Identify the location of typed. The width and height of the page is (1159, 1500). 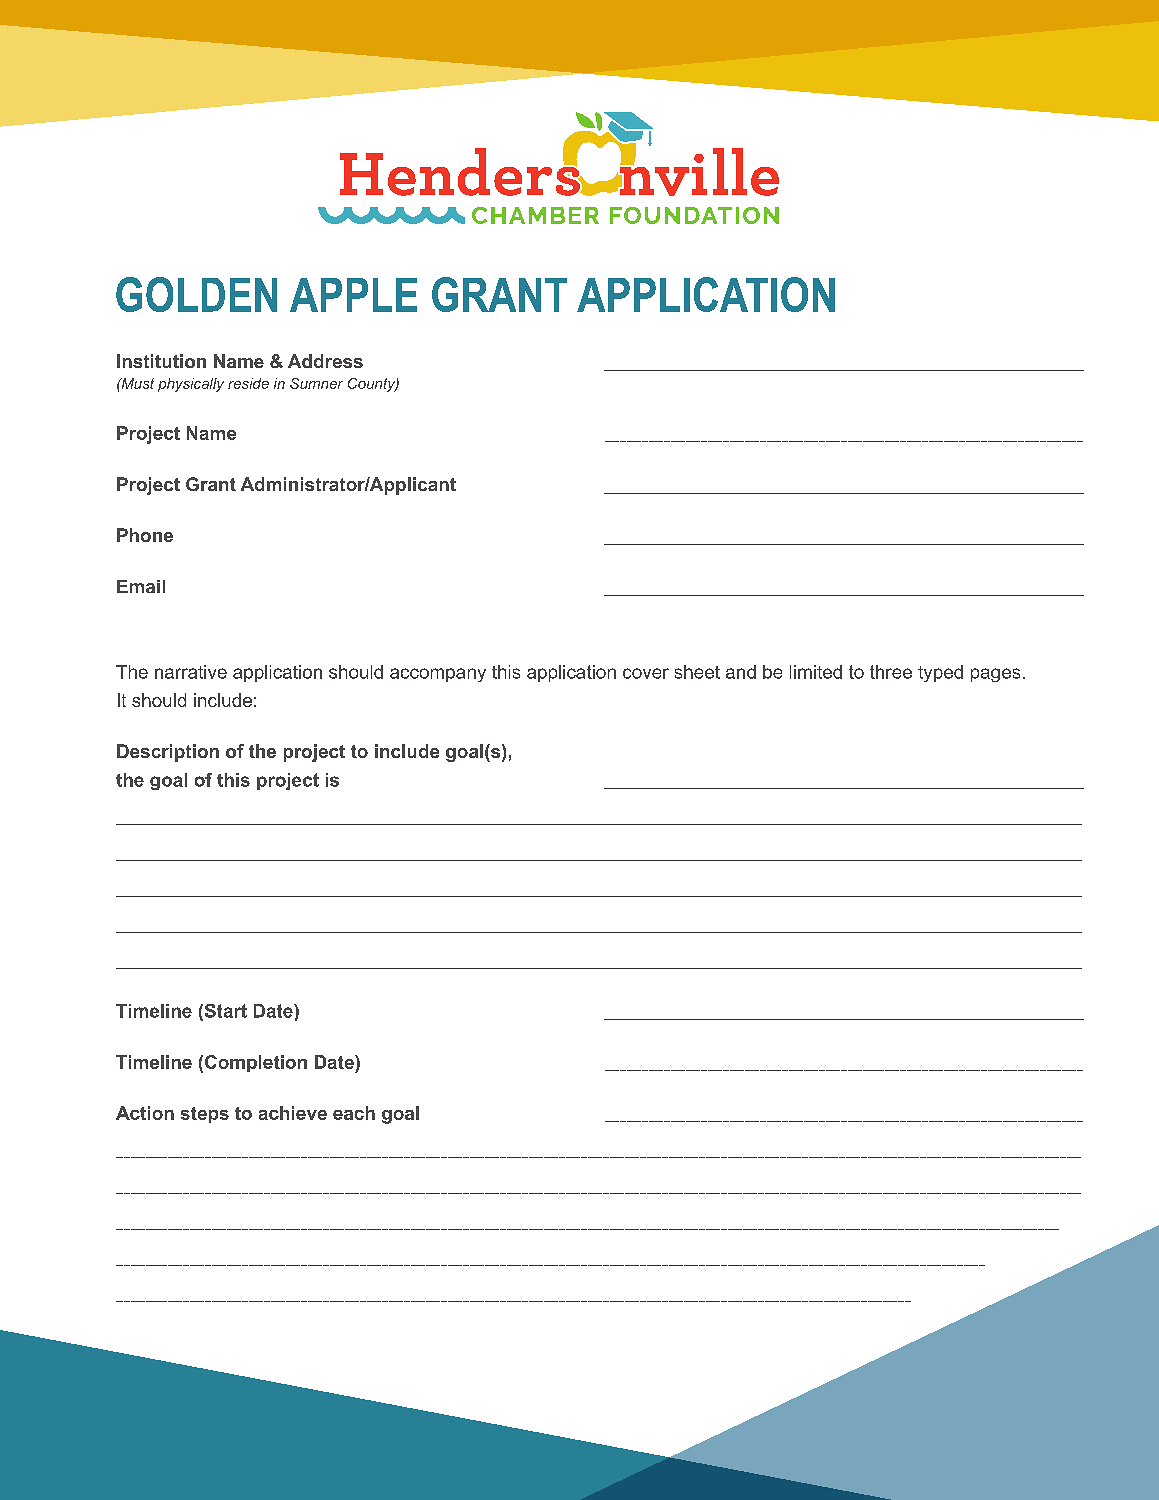
(940, 673).
